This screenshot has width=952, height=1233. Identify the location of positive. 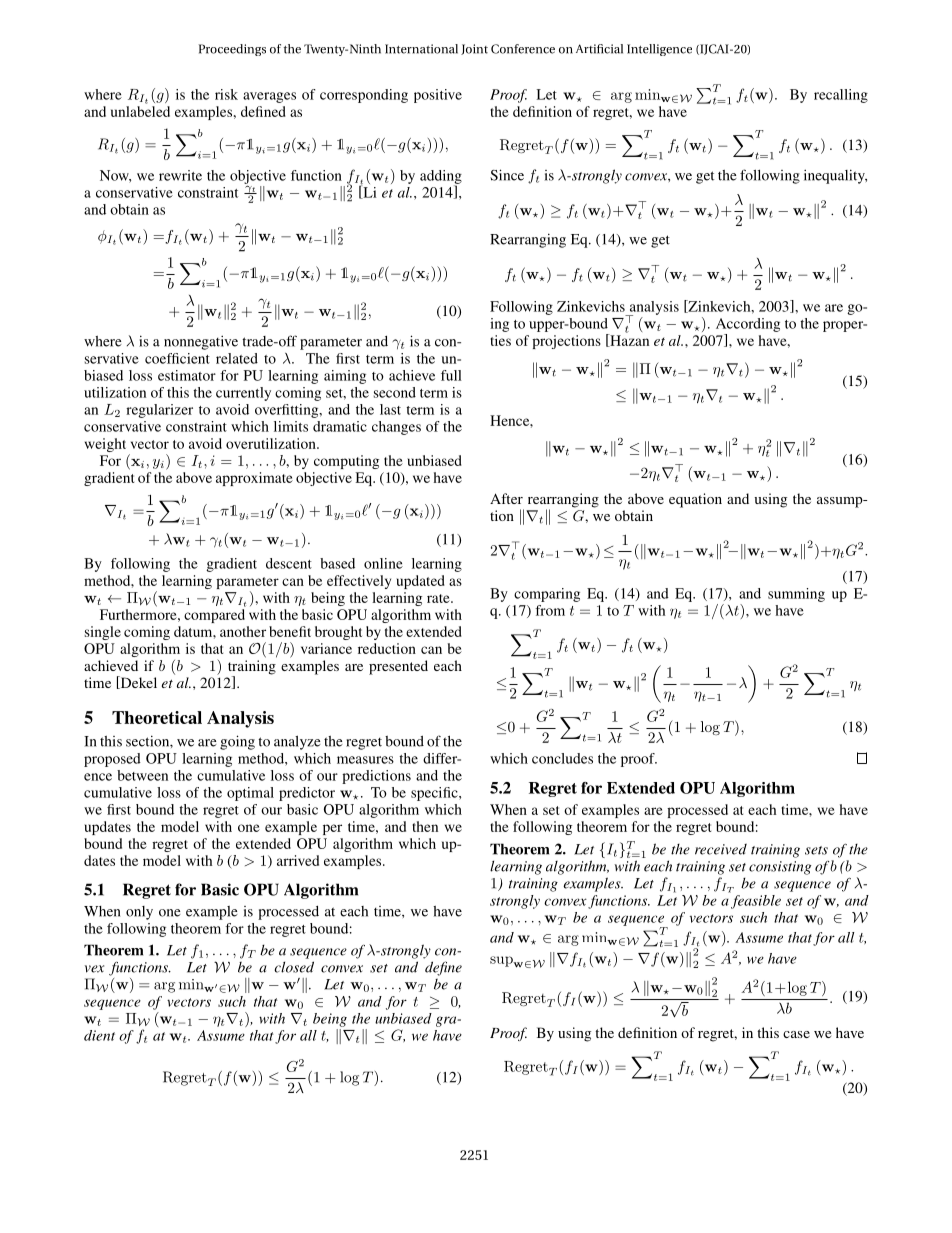
(438, 96).
